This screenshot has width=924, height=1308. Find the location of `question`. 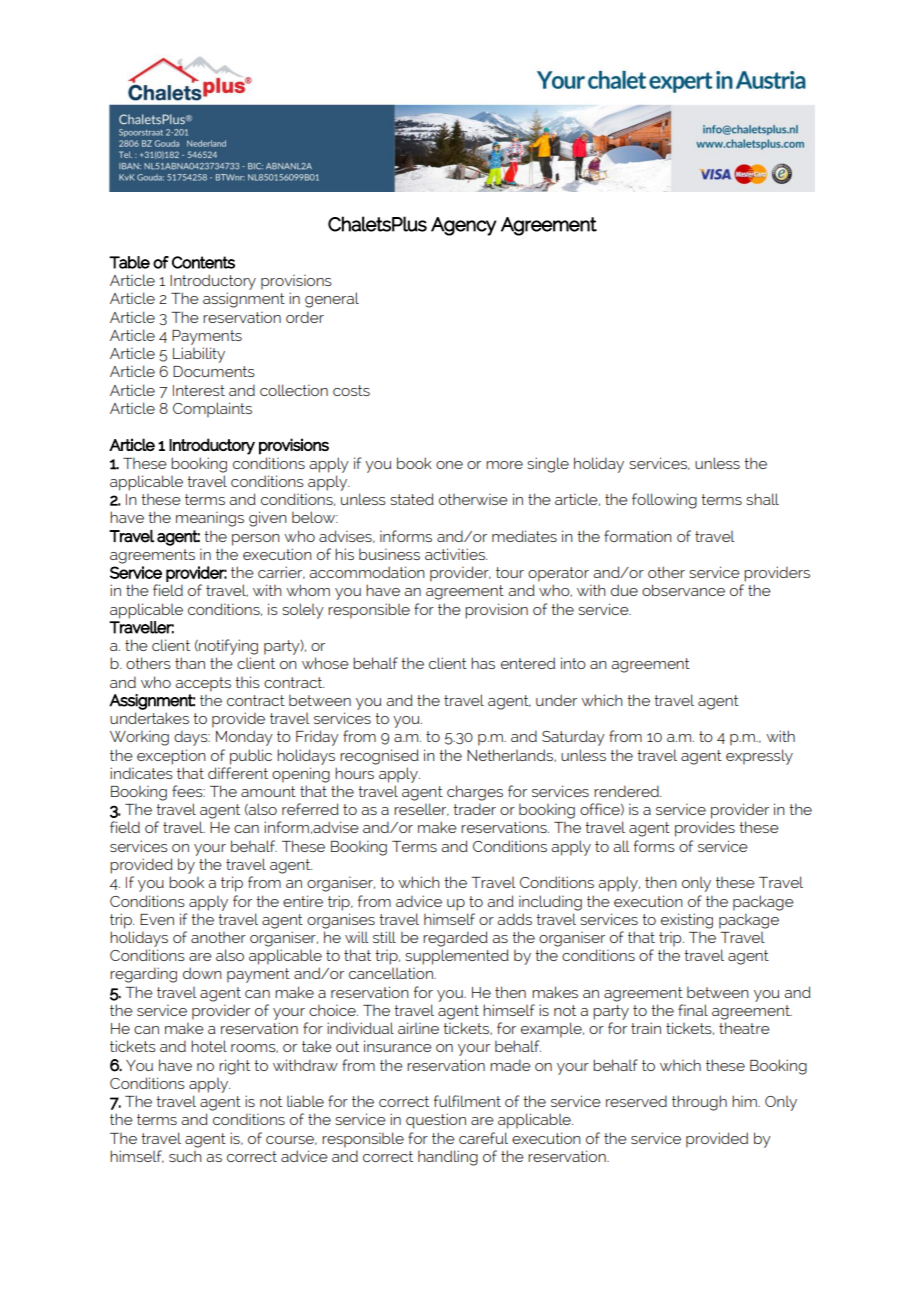

question is located at coordinates (436, 1121).
